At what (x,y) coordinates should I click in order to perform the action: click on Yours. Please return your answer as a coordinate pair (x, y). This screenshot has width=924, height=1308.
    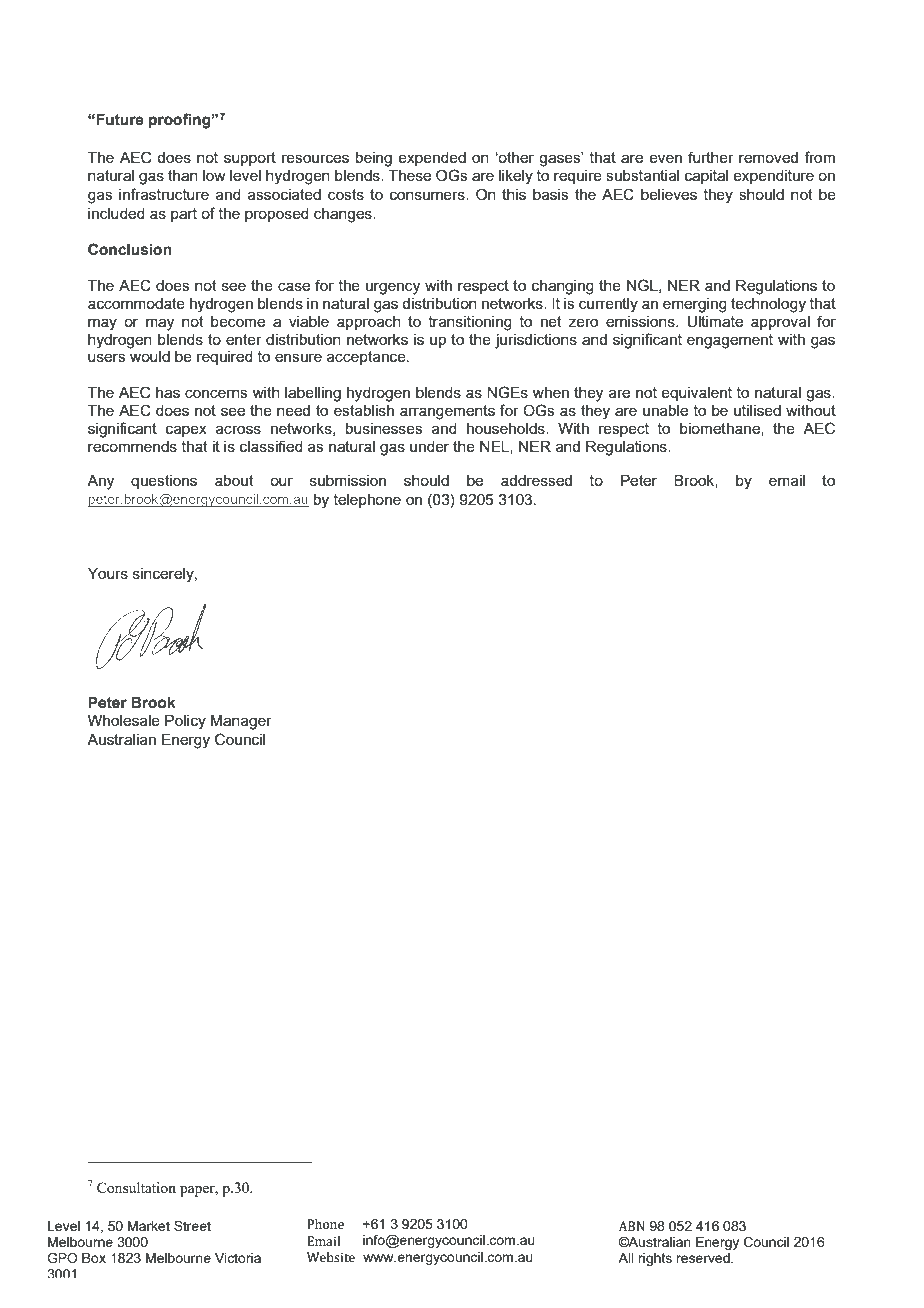
    Looking at the image, I should click on (108, 573).
